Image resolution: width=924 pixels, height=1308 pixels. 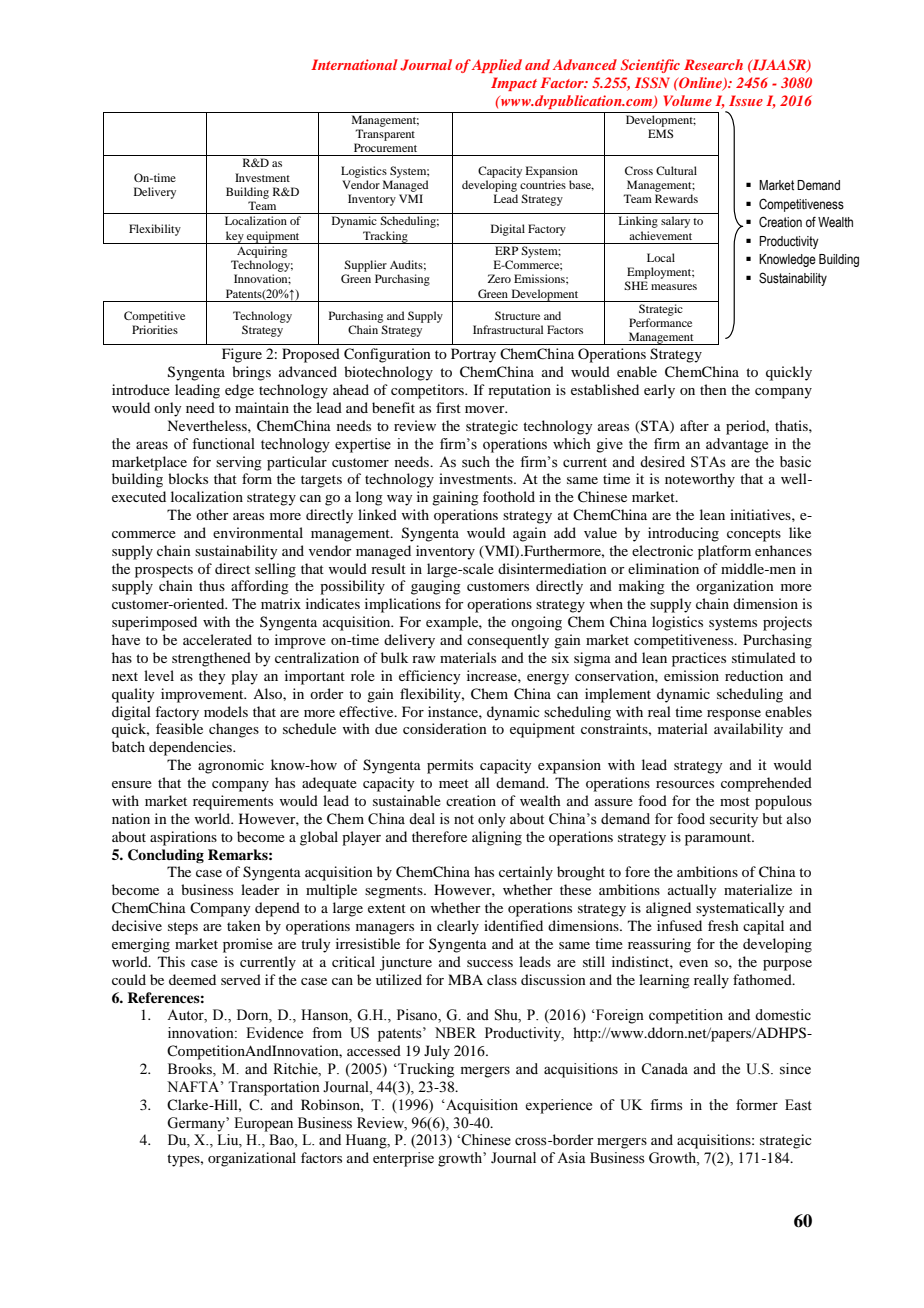 What do you see at coordinates (699, 659) in the page?
I see `practices` at bounding box center [699, 659].
